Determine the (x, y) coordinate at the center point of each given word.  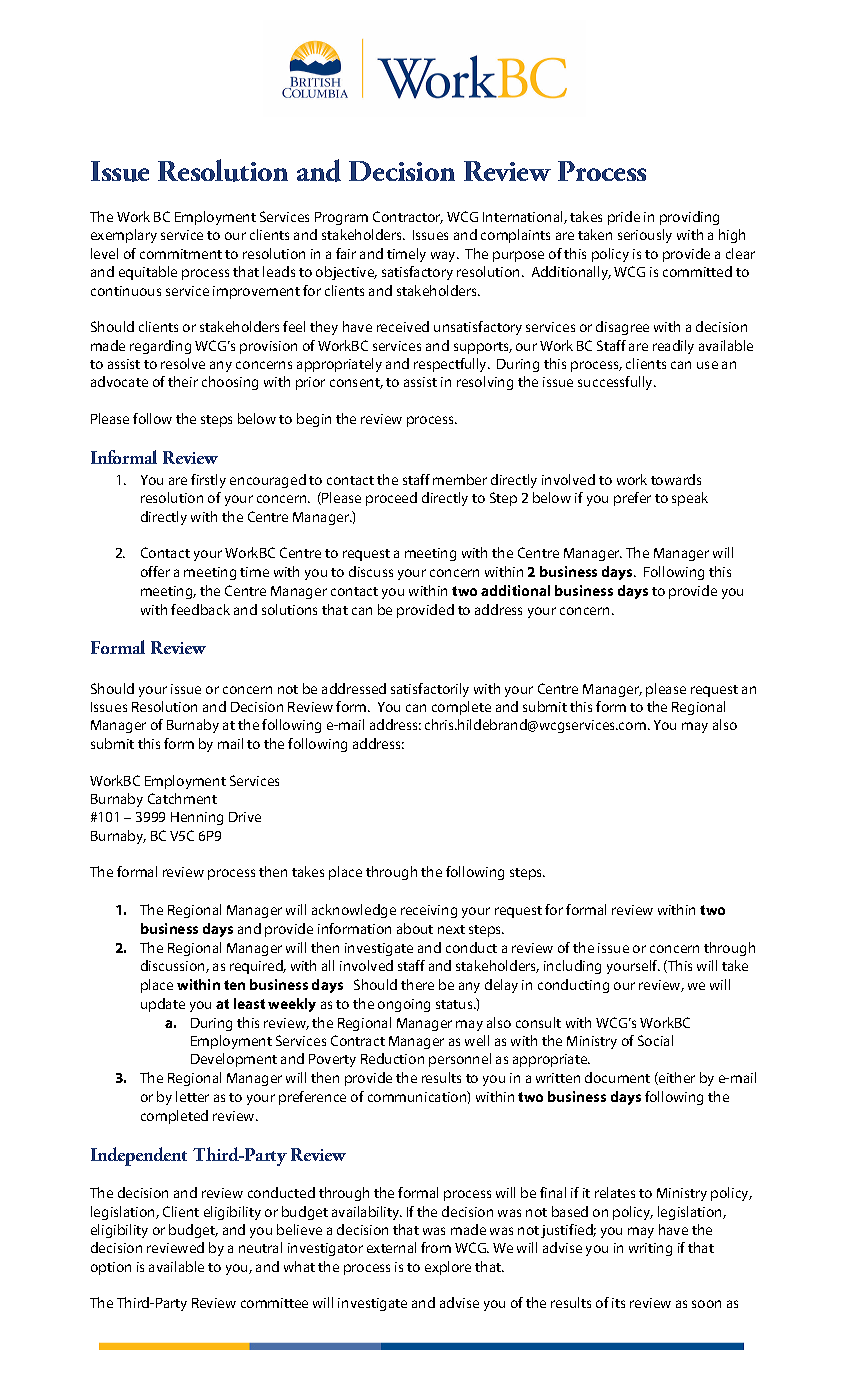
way (444, 256)
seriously (645, 236)
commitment (181, 254)
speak (690, 499)
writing (650, 1249)
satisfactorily (430, 690)
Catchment (182, 798)
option (111, 1268)
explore (448, 1268)
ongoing (404, 1005)
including (572, 967)
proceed (391, 499)
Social (655, 1040)
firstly (208, 481)
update (163, 1005)
